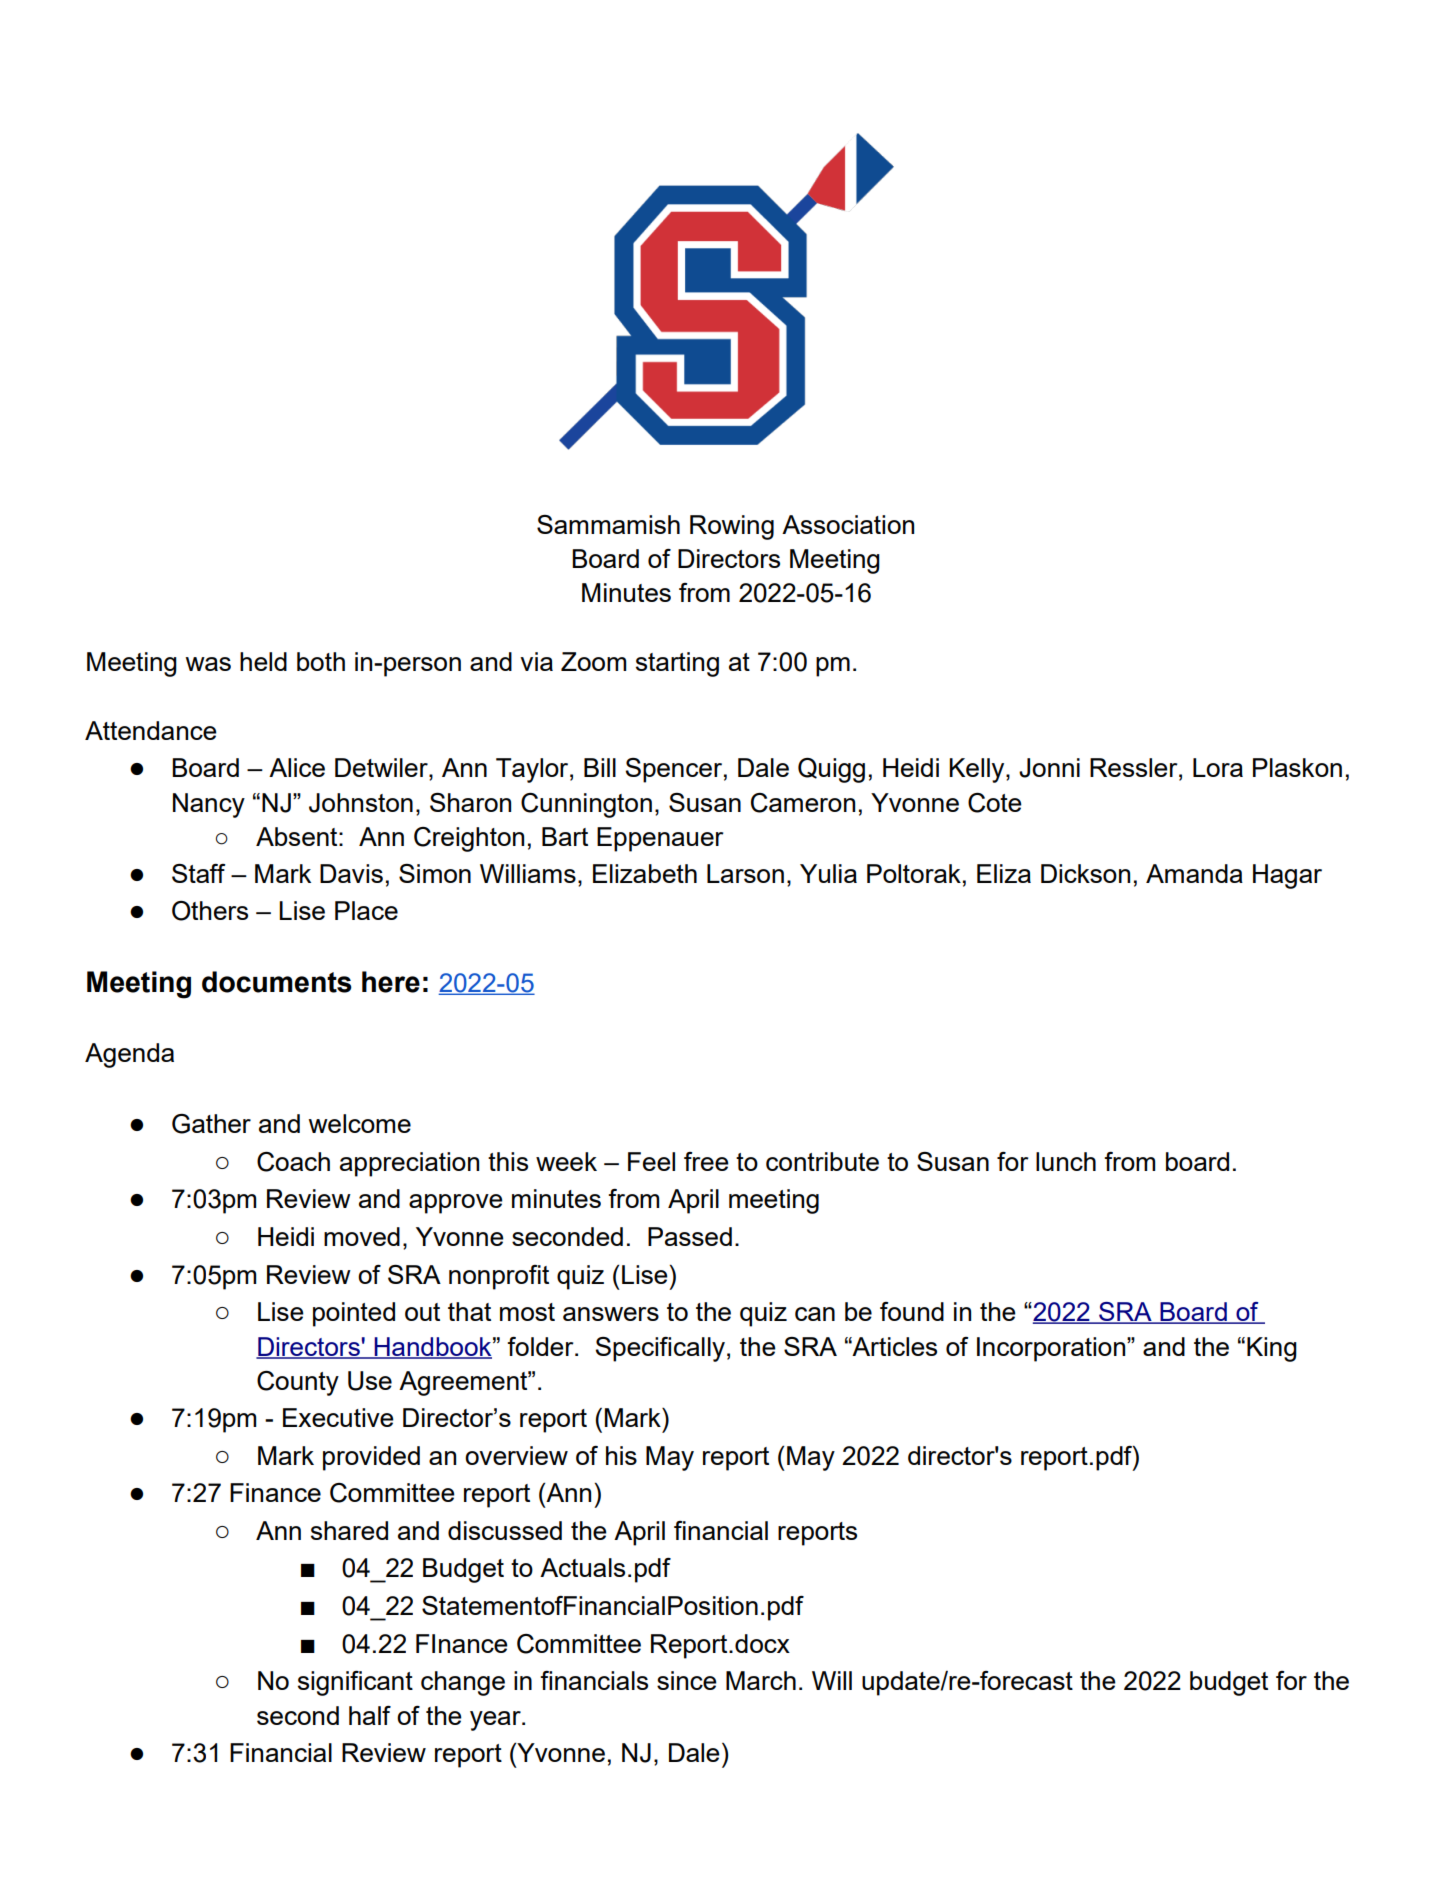 The image size is (1452, 1879). What do you see at coordinates (355, 1683) in the screenshot?
I see `significant` at bounding box center [355, 1683].
